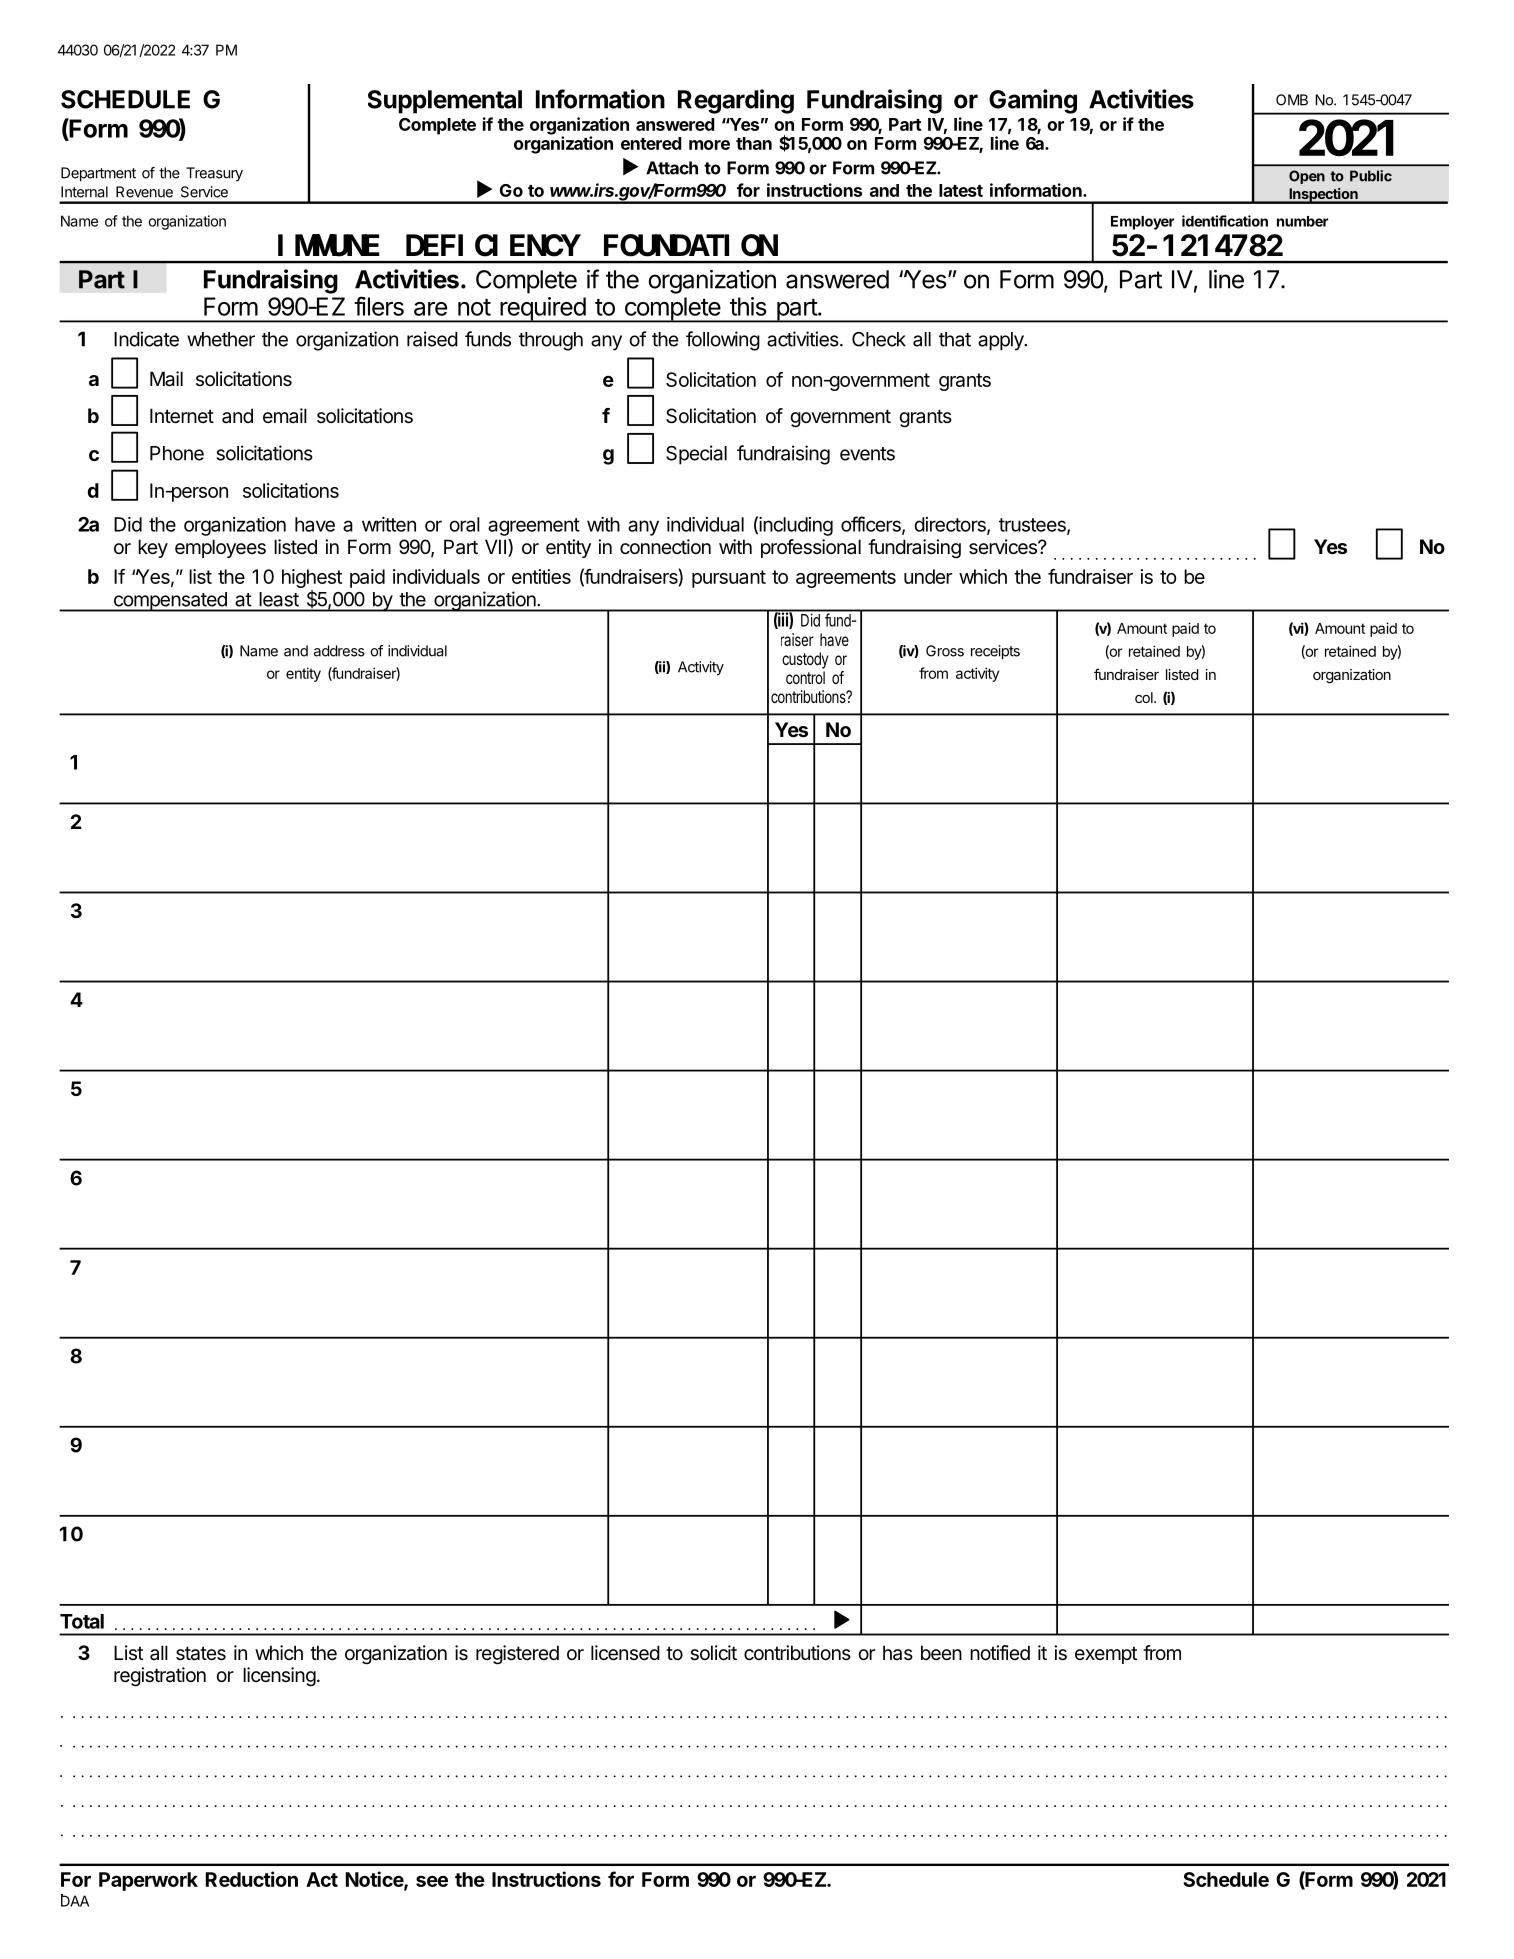 This page has height=1959, width=1514. I want to click on Treasury, so click(214, 174).
